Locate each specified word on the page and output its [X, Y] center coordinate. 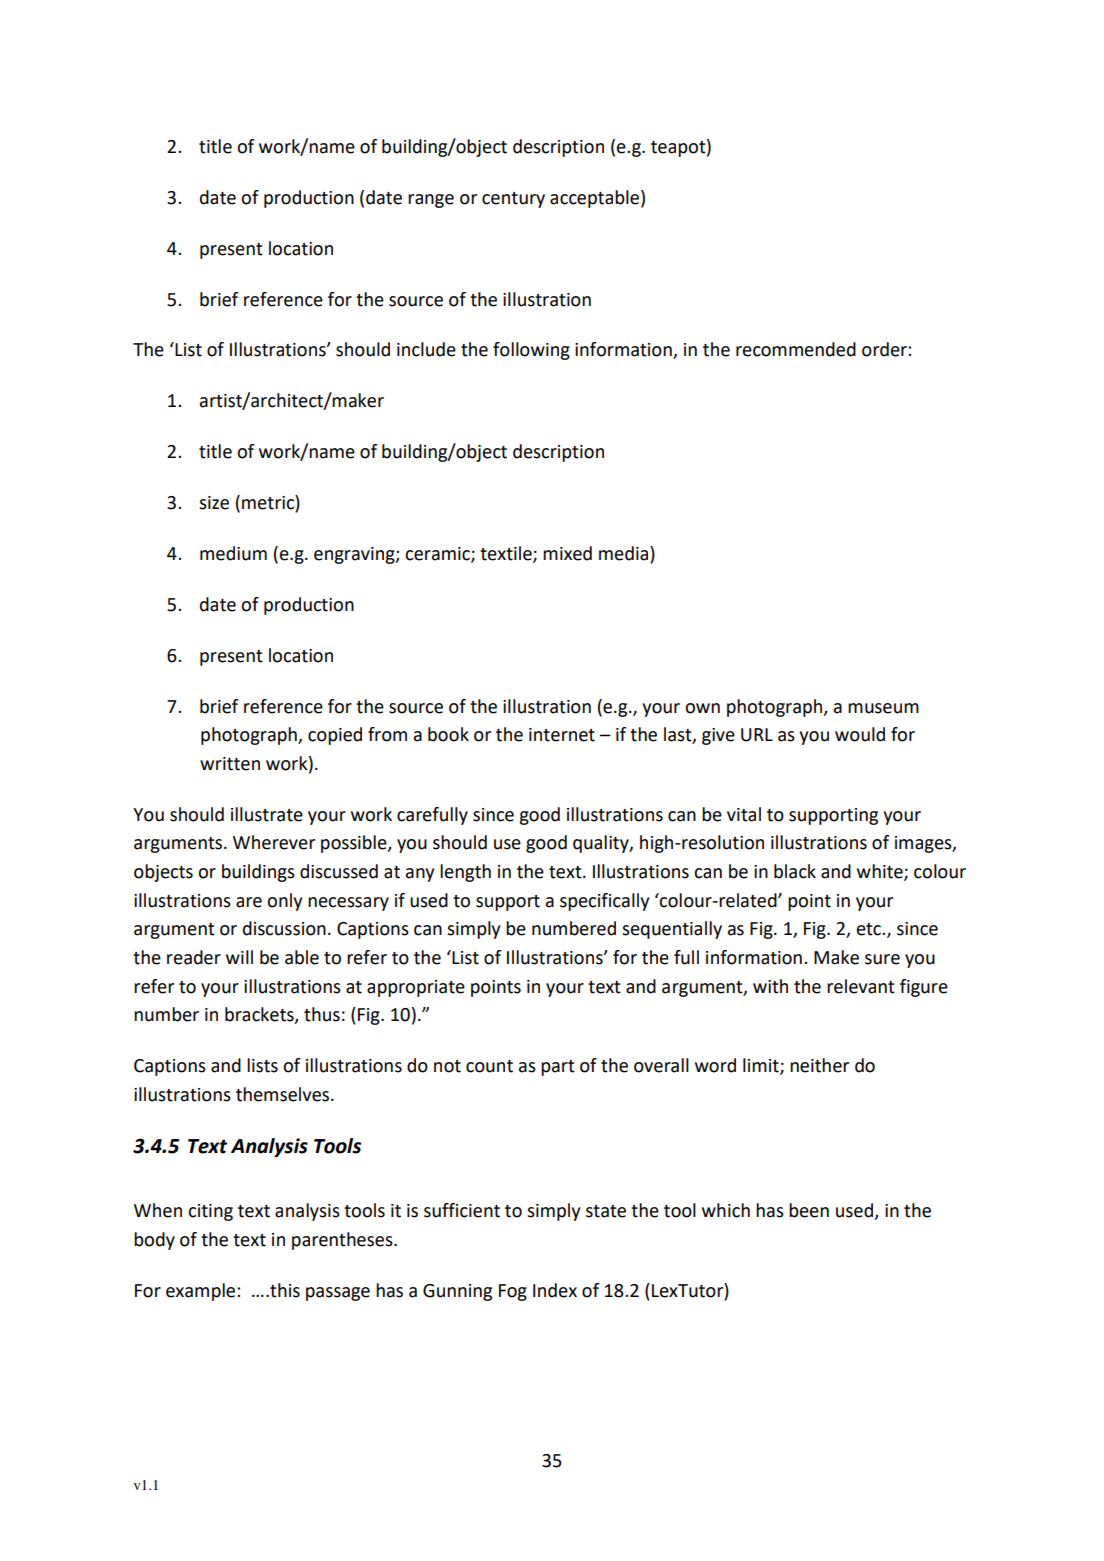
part [558, 1068]
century [513, 200]
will [239, 957]
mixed [567, 553]
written [230, 764]
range [431, 201]
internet [562, 735]
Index [555, 1290]
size [214, 503]
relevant [861, 986]
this [284, 1290]
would [860, 734]
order [885, 349]
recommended [796, 349]
